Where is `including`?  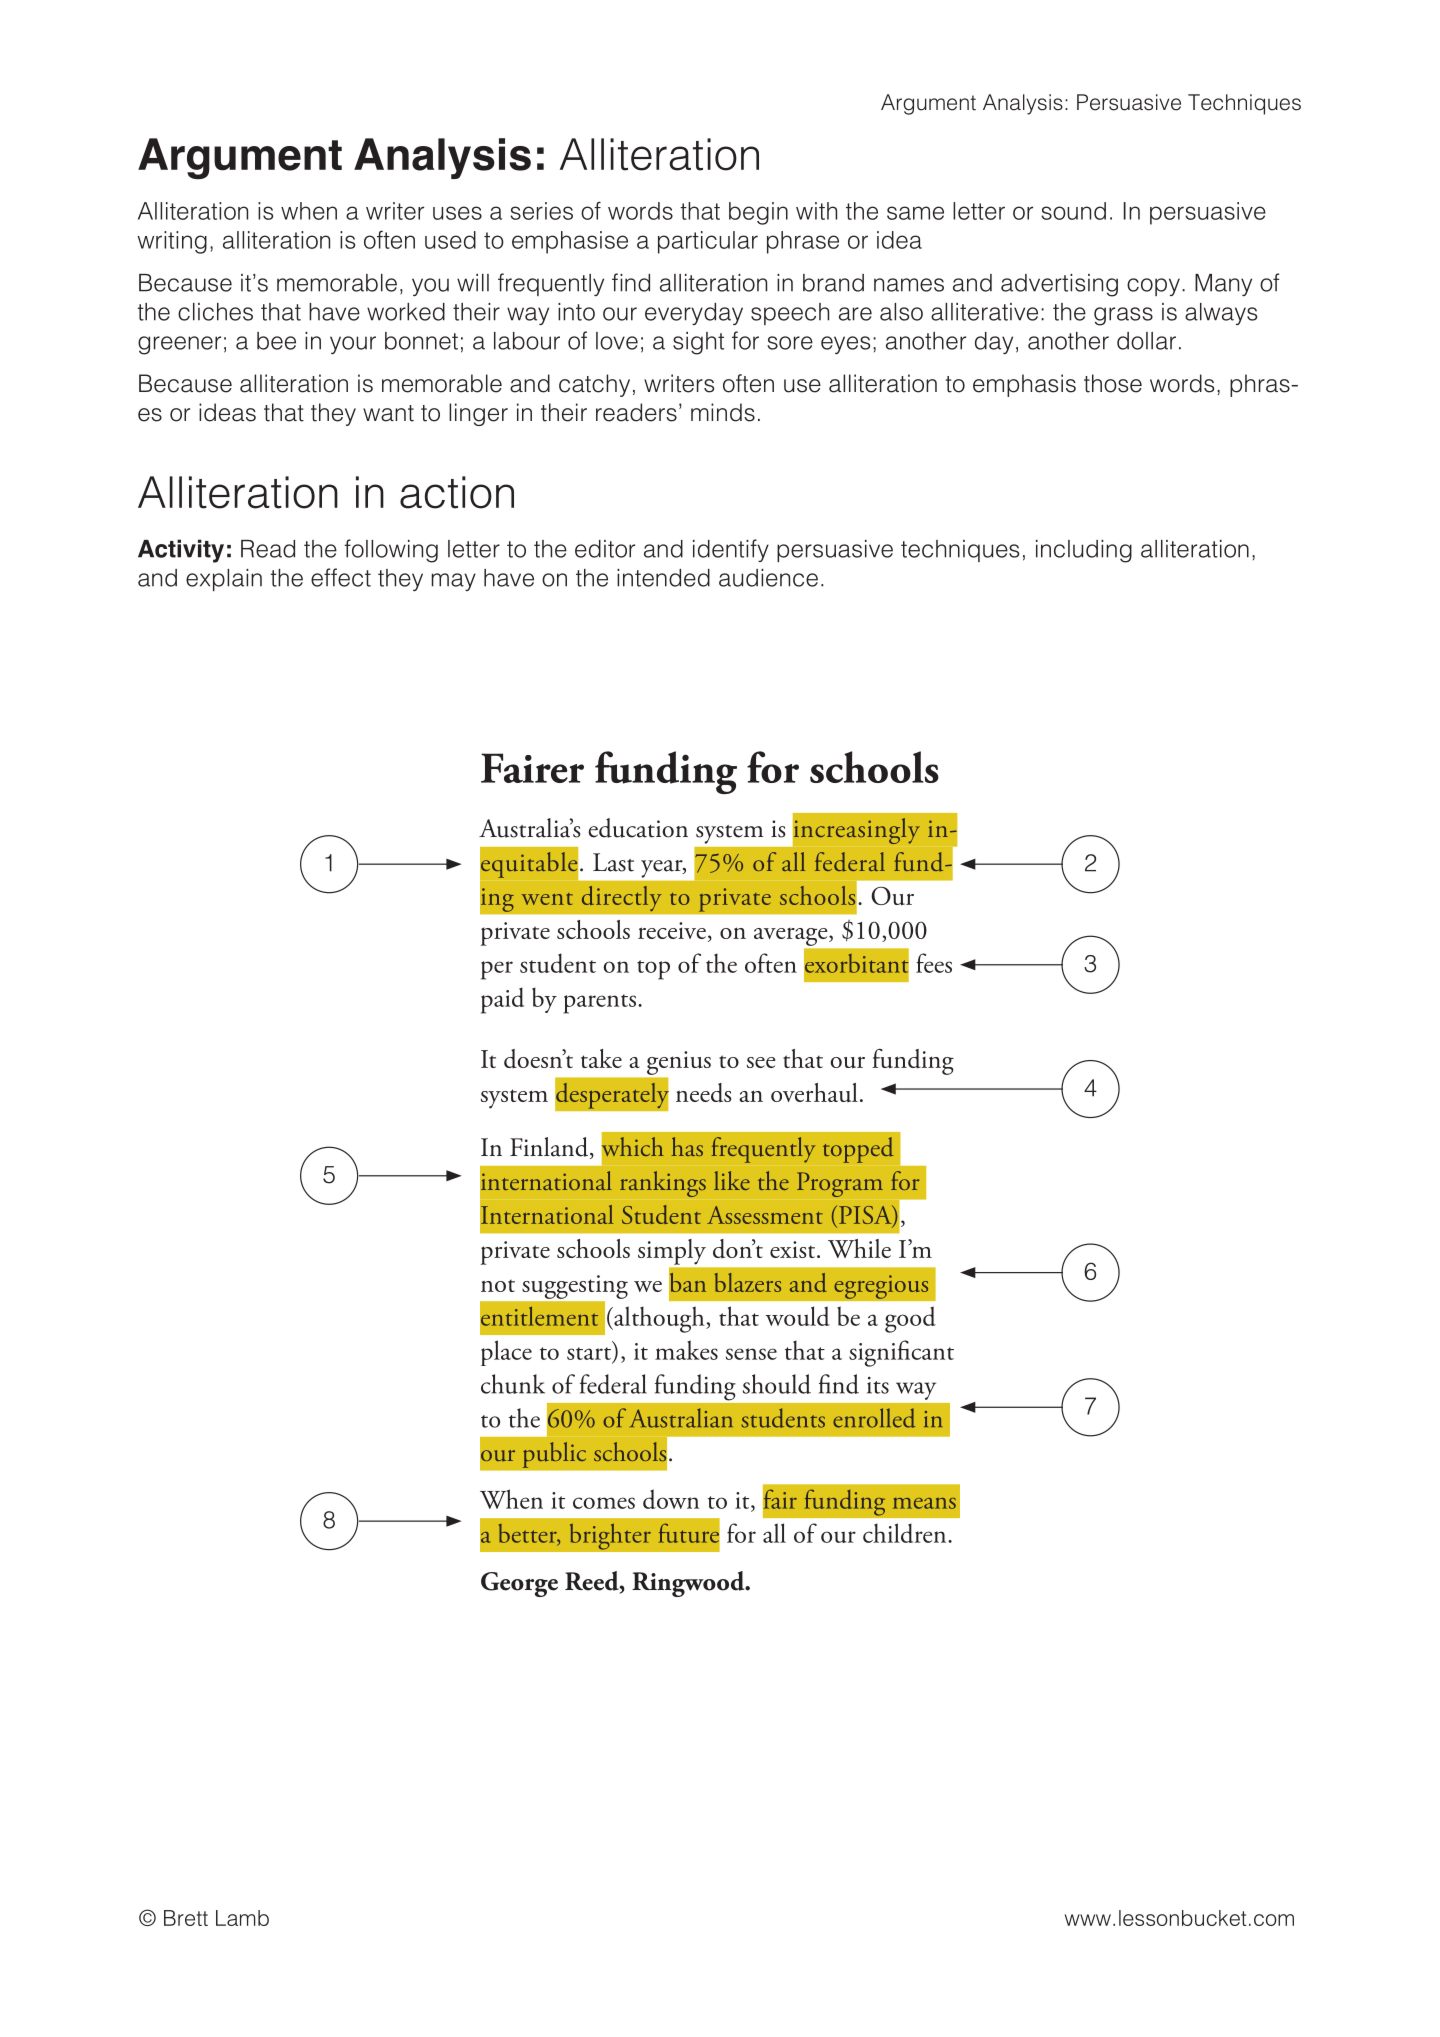
including is located at coordinates (1084, 551).
